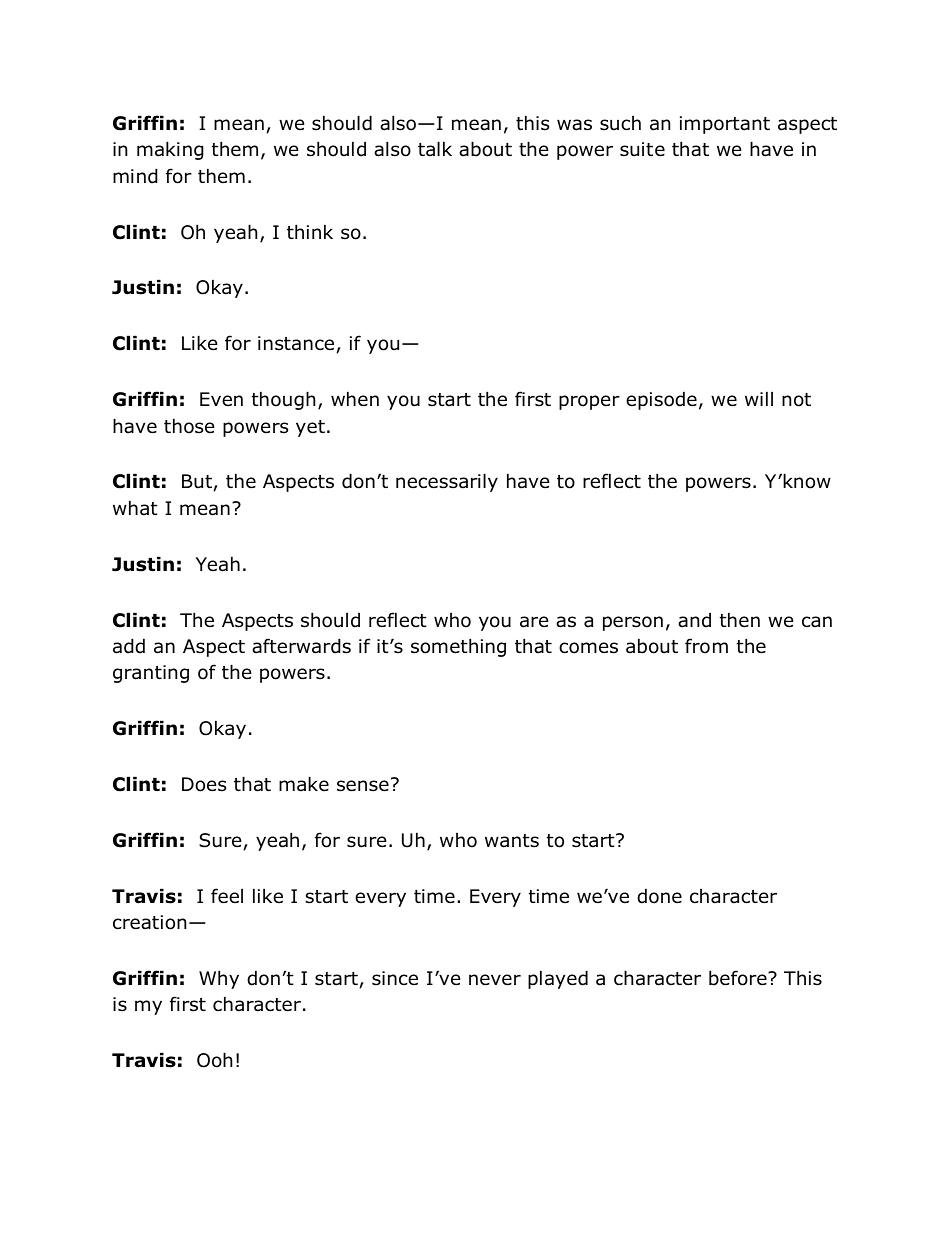 Image resolution: width=952 pixels, height=1233 pixels. What do you see at coordinates (214, 1060) in the image?
I see `Ooh` at bounding box center [214, 1060].
